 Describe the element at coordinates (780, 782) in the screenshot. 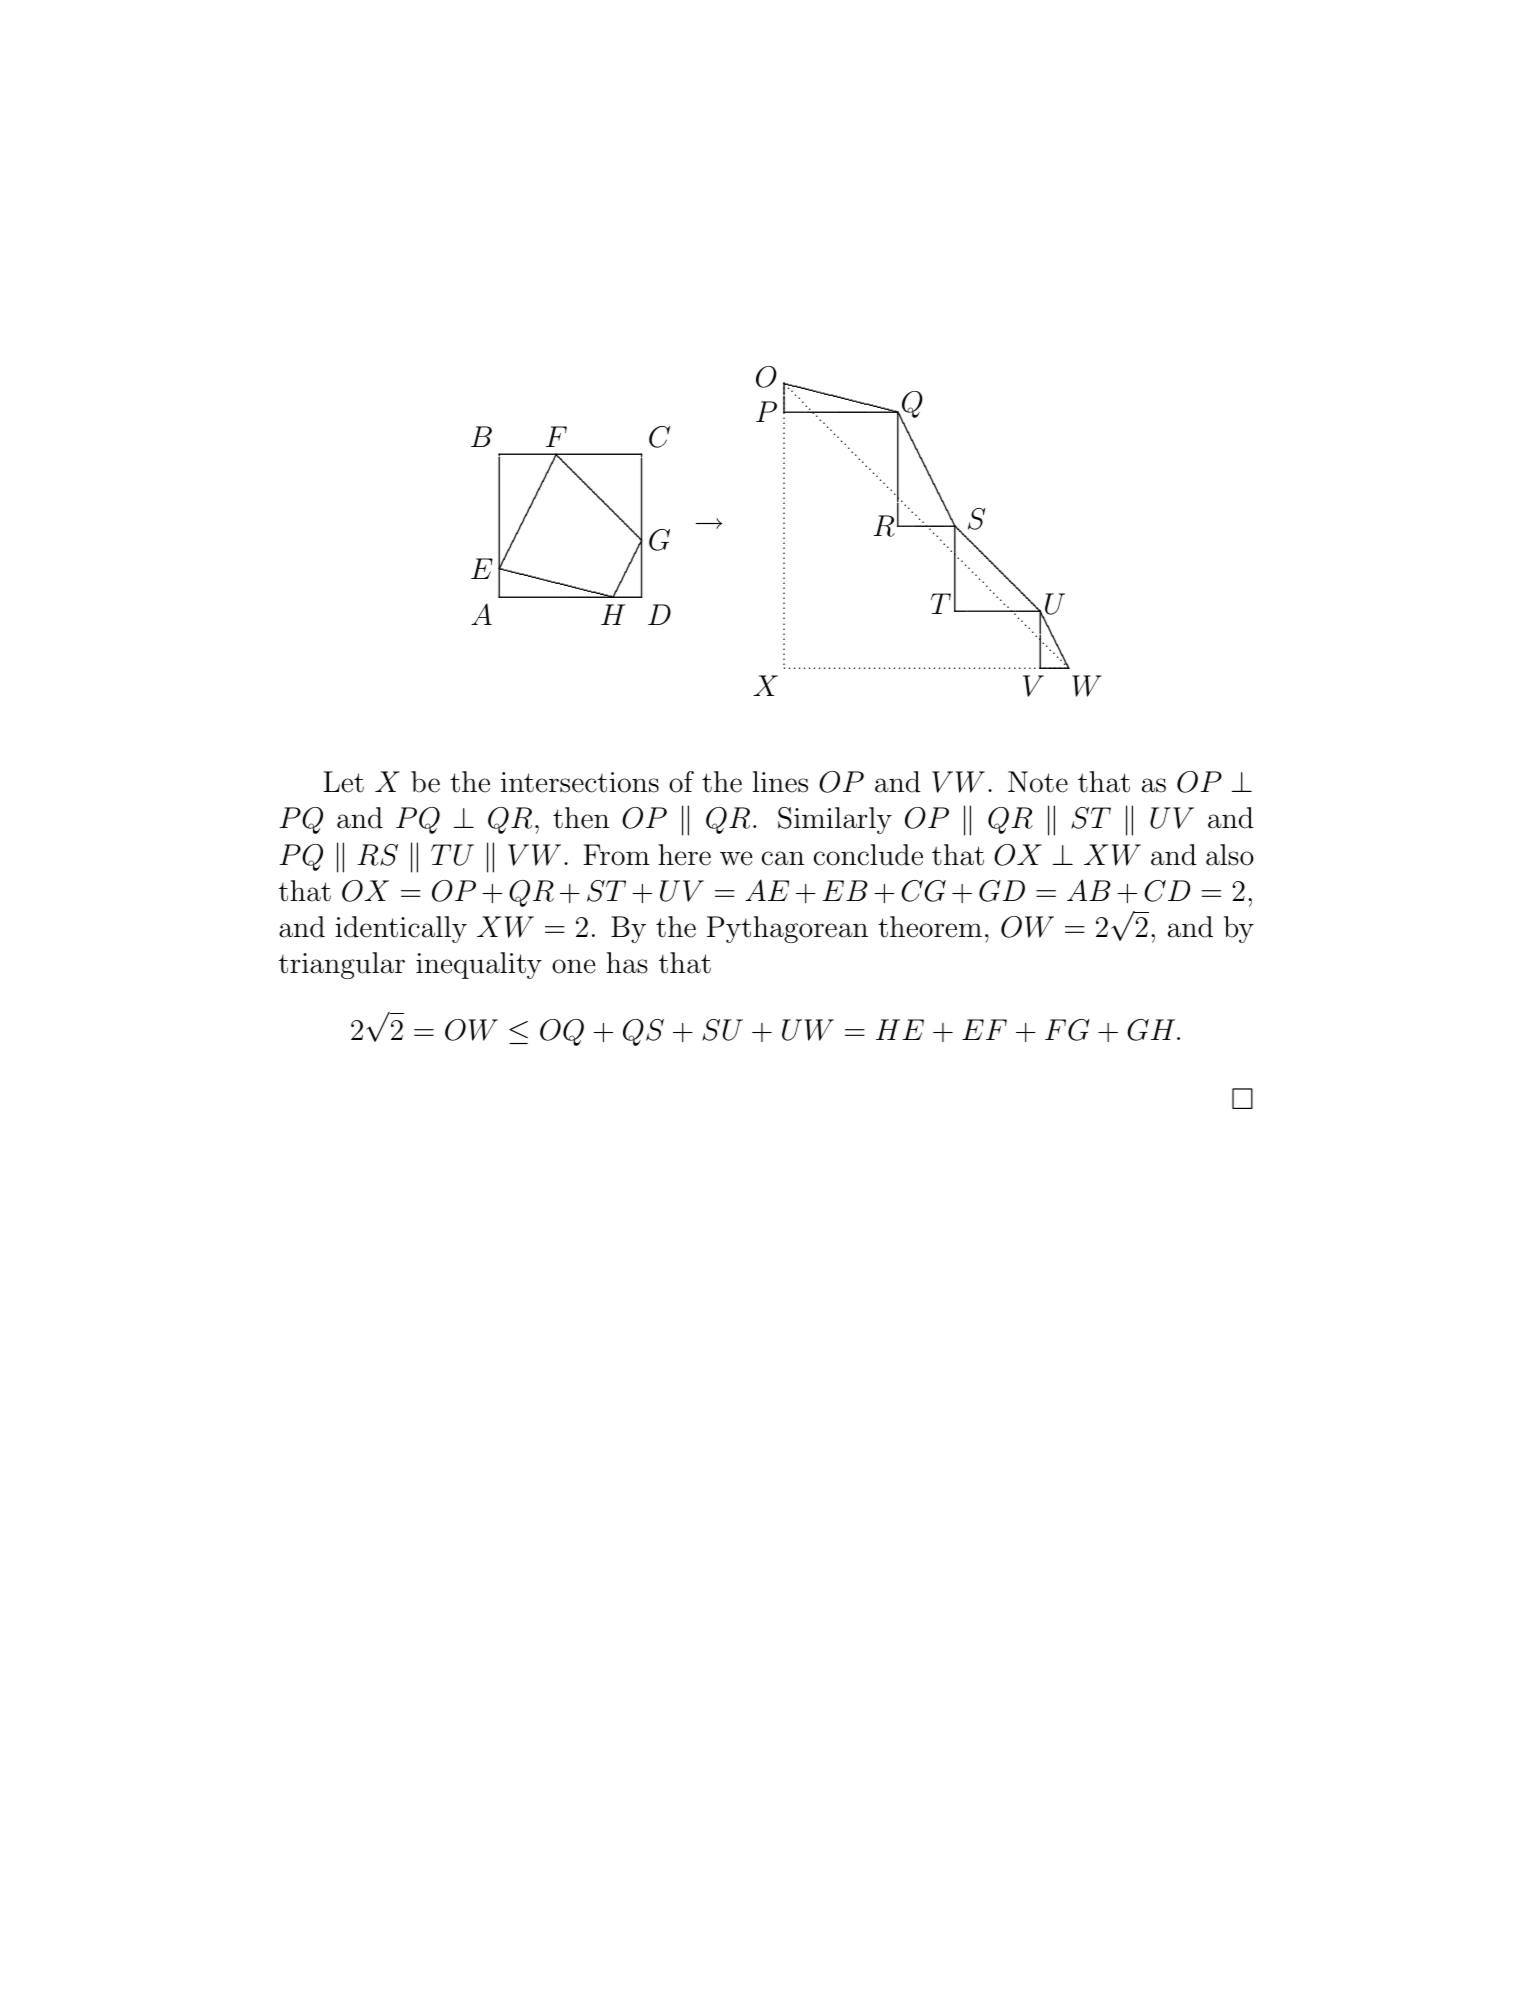

I see `lines` at that location.
